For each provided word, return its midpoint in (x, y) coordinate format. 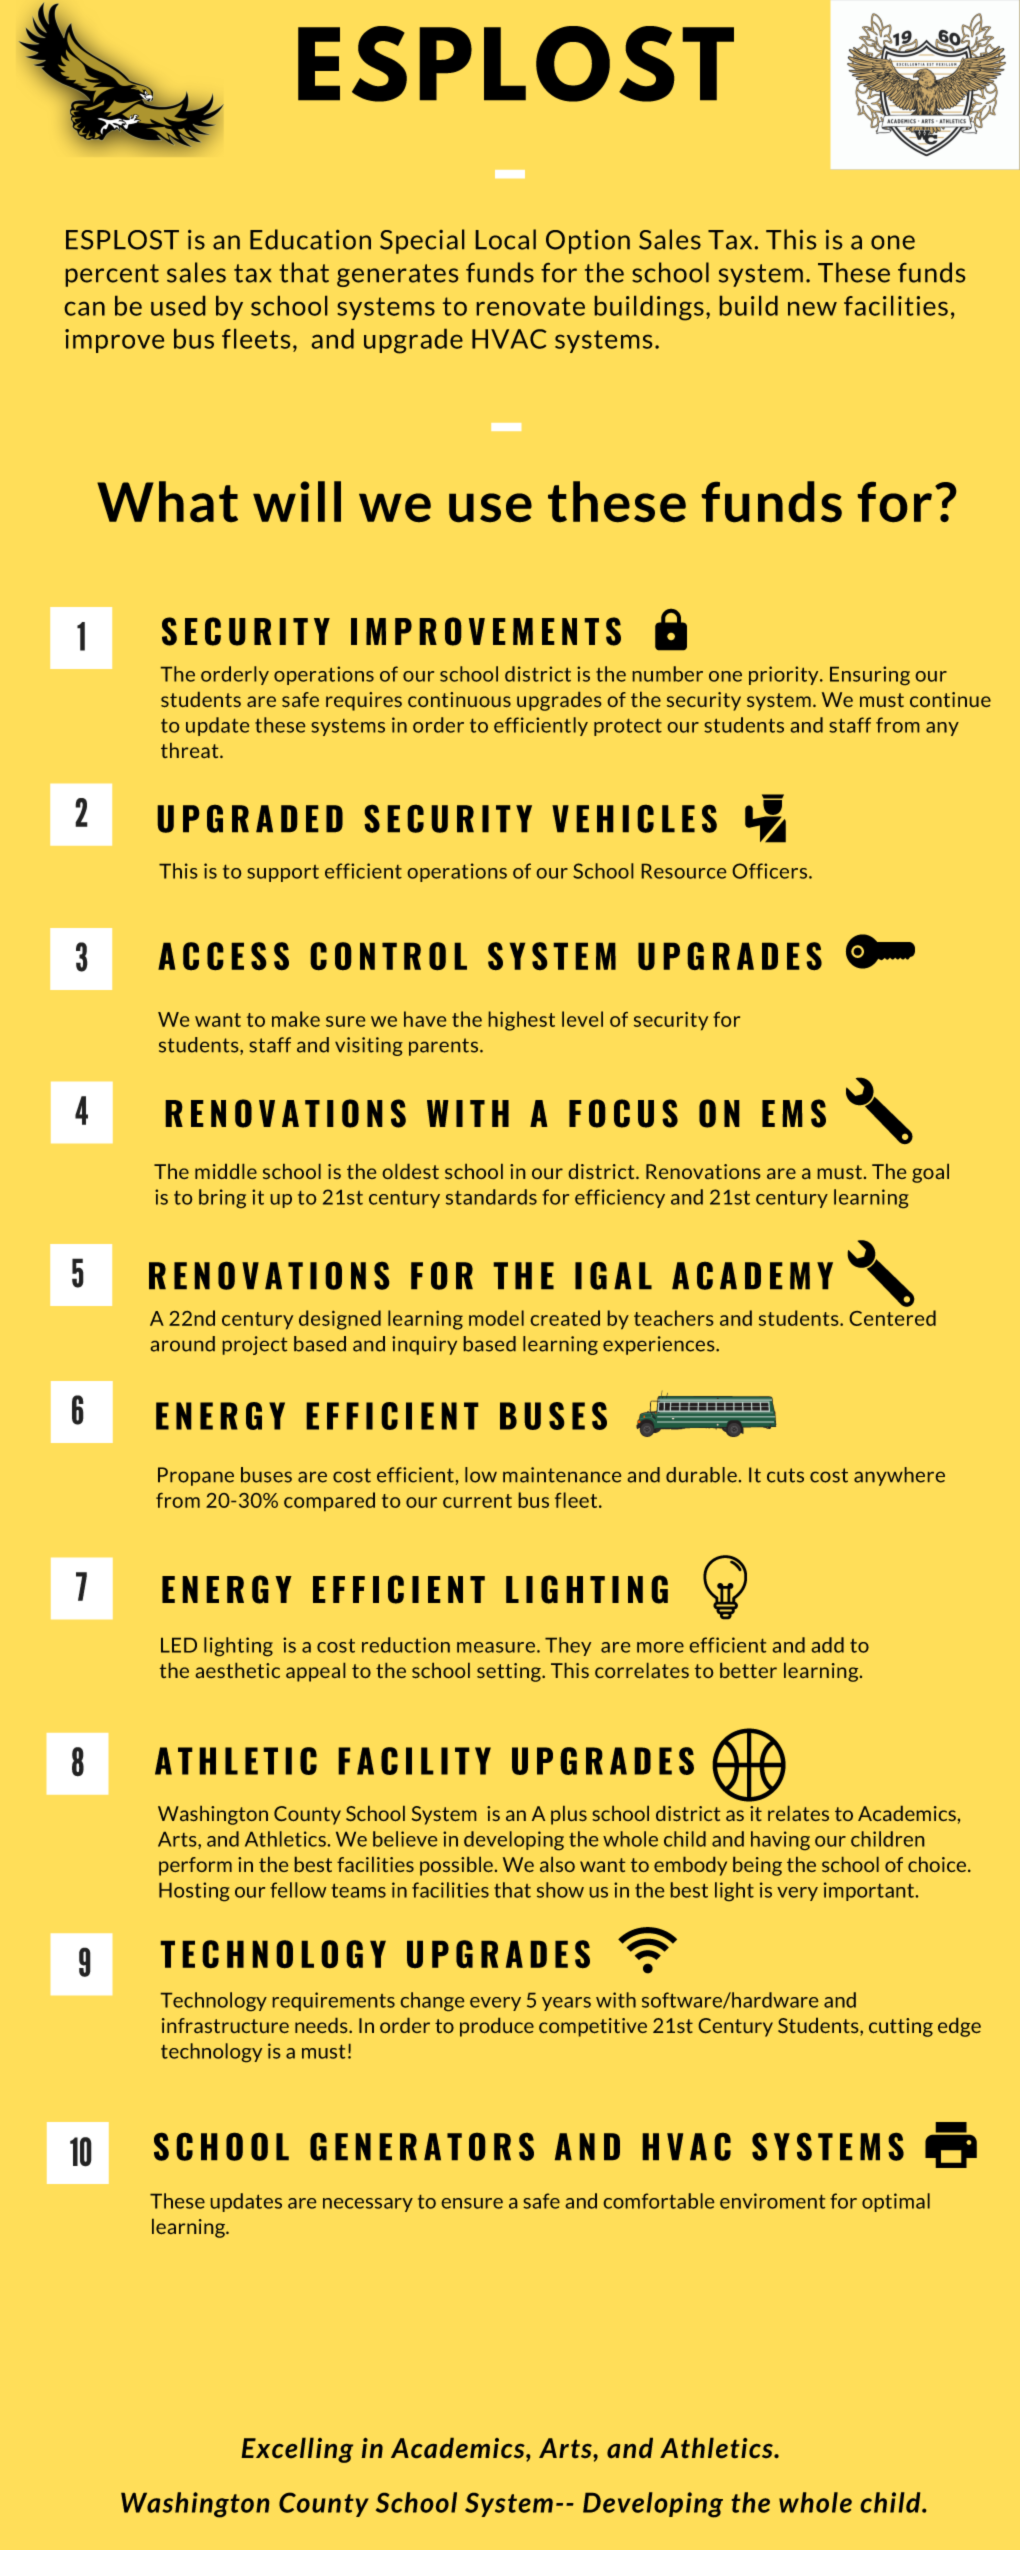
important (870, 1891)
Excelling (297, 2450)
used (178, 306)
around (183, 1344)
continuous (459, 699)
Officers (771, 871)
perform (195, 1866)
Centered (893, 1318)
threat (191, 750)
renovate (531, 306)
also (557, 1864)
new (812, 309)
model (496, 1318)
